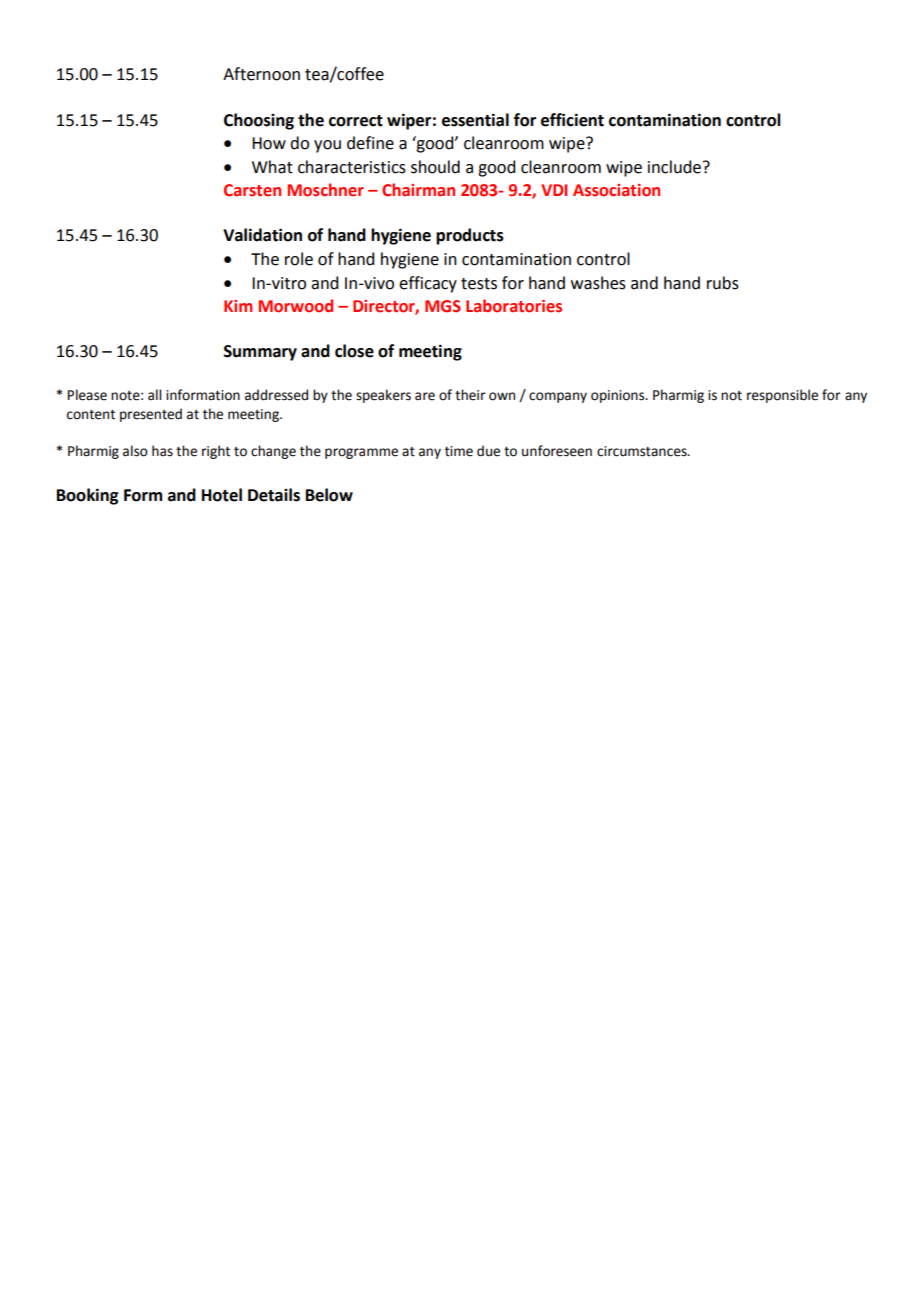  I want to click on essential, so click(475, 120).
